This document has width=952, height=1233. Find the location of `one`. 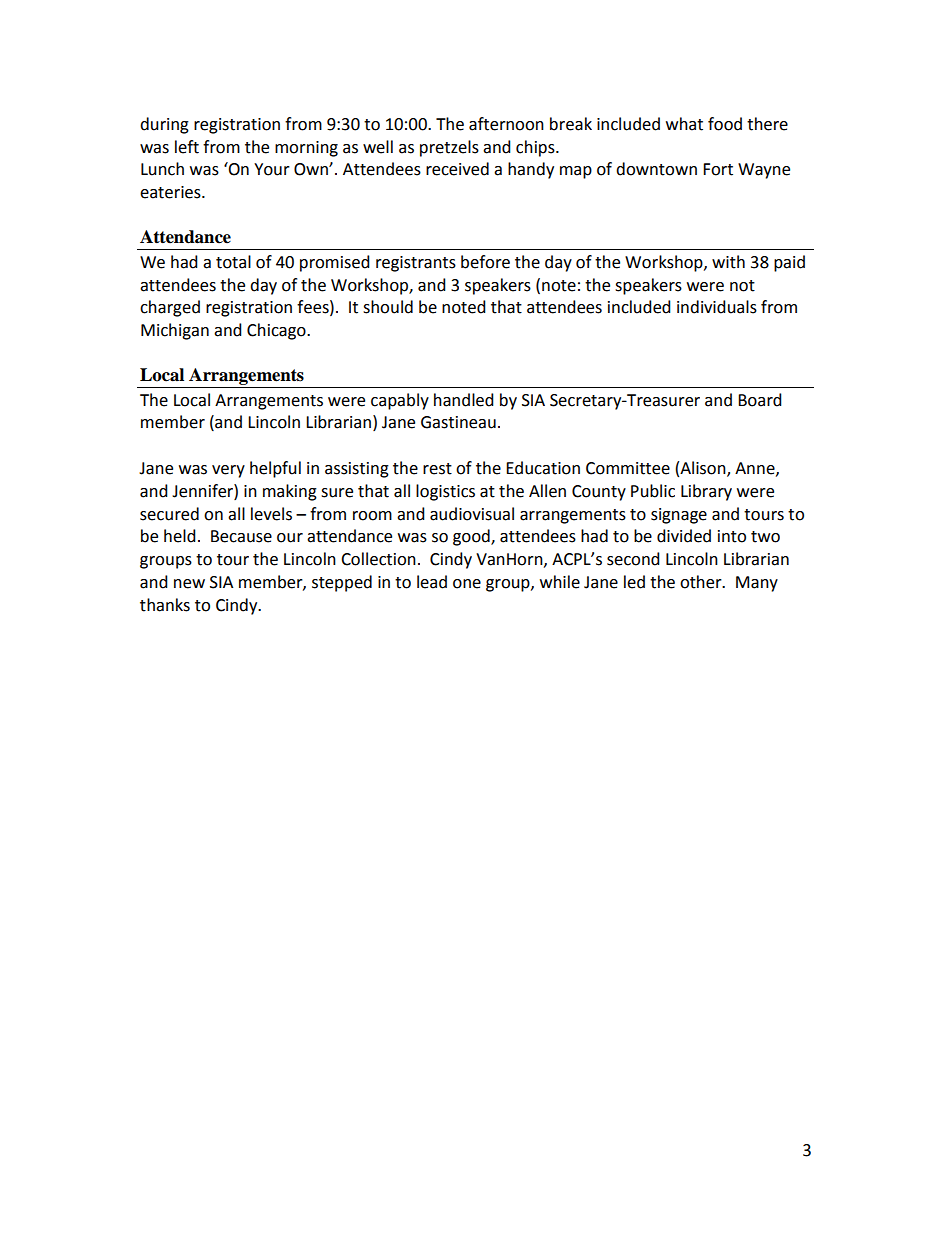

one is located at coordinates (467, 584).
